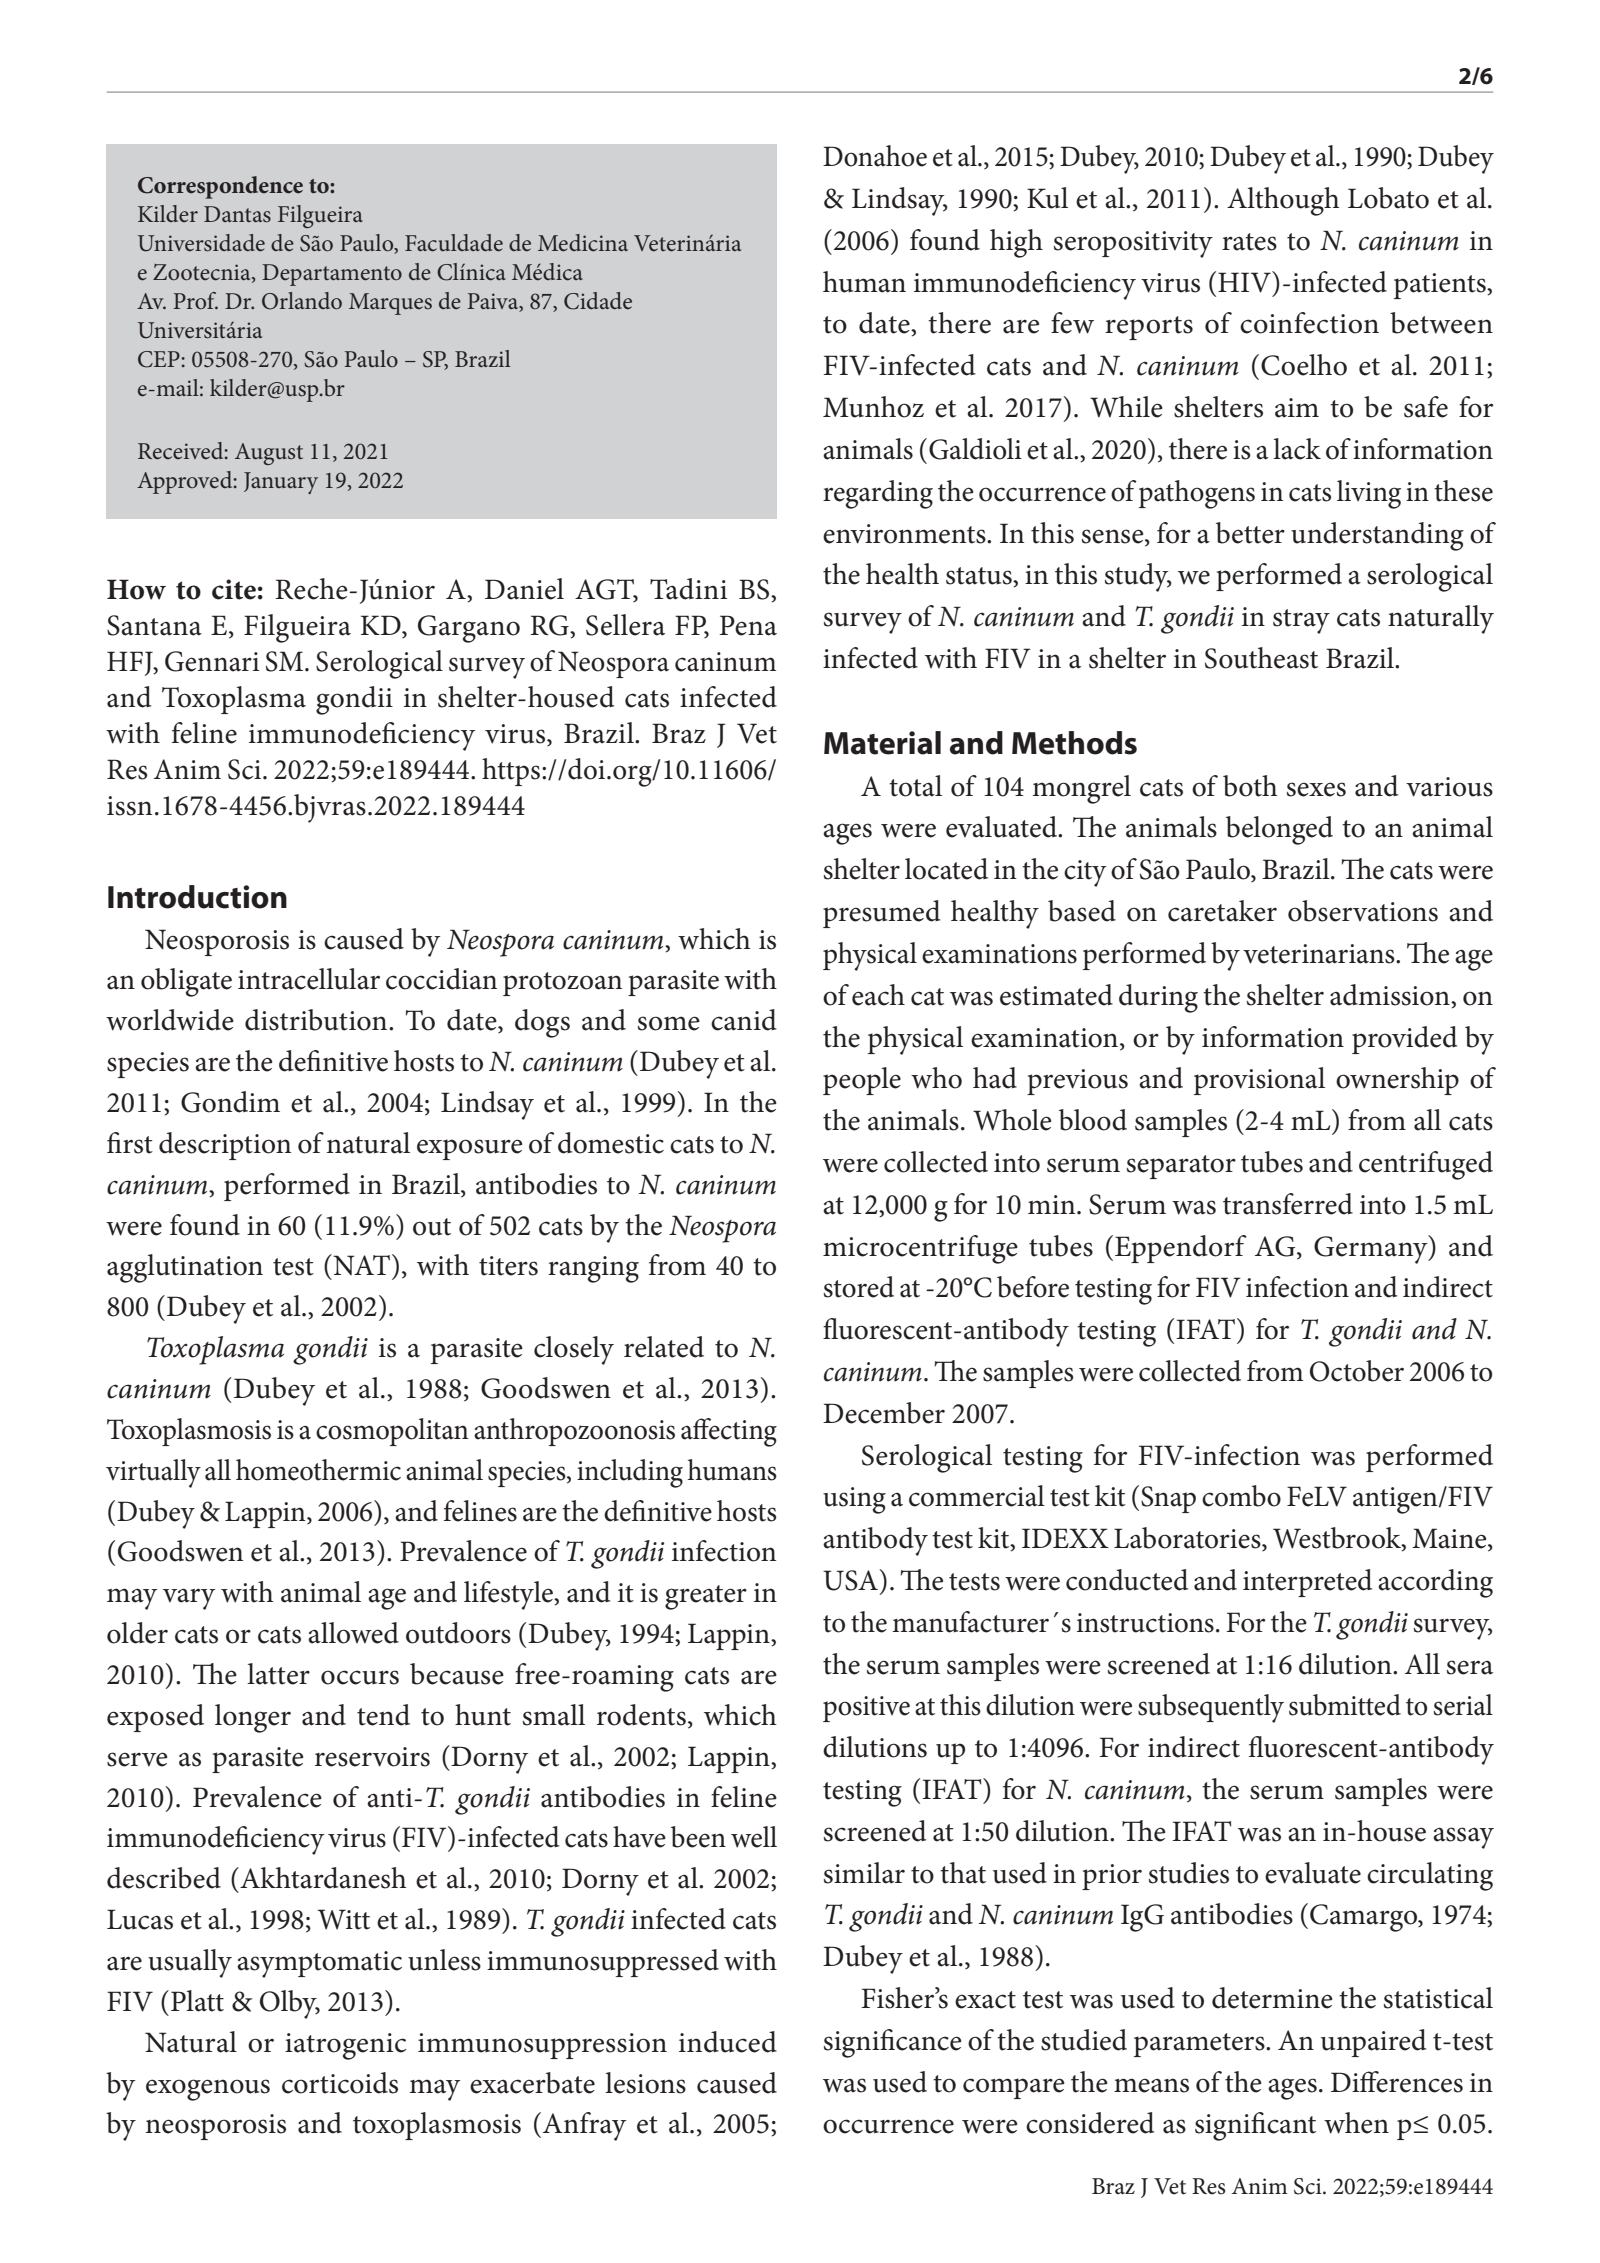 This screenshot has width=1600, height=2263. I want to click on belonged, so click(1279, 830).
